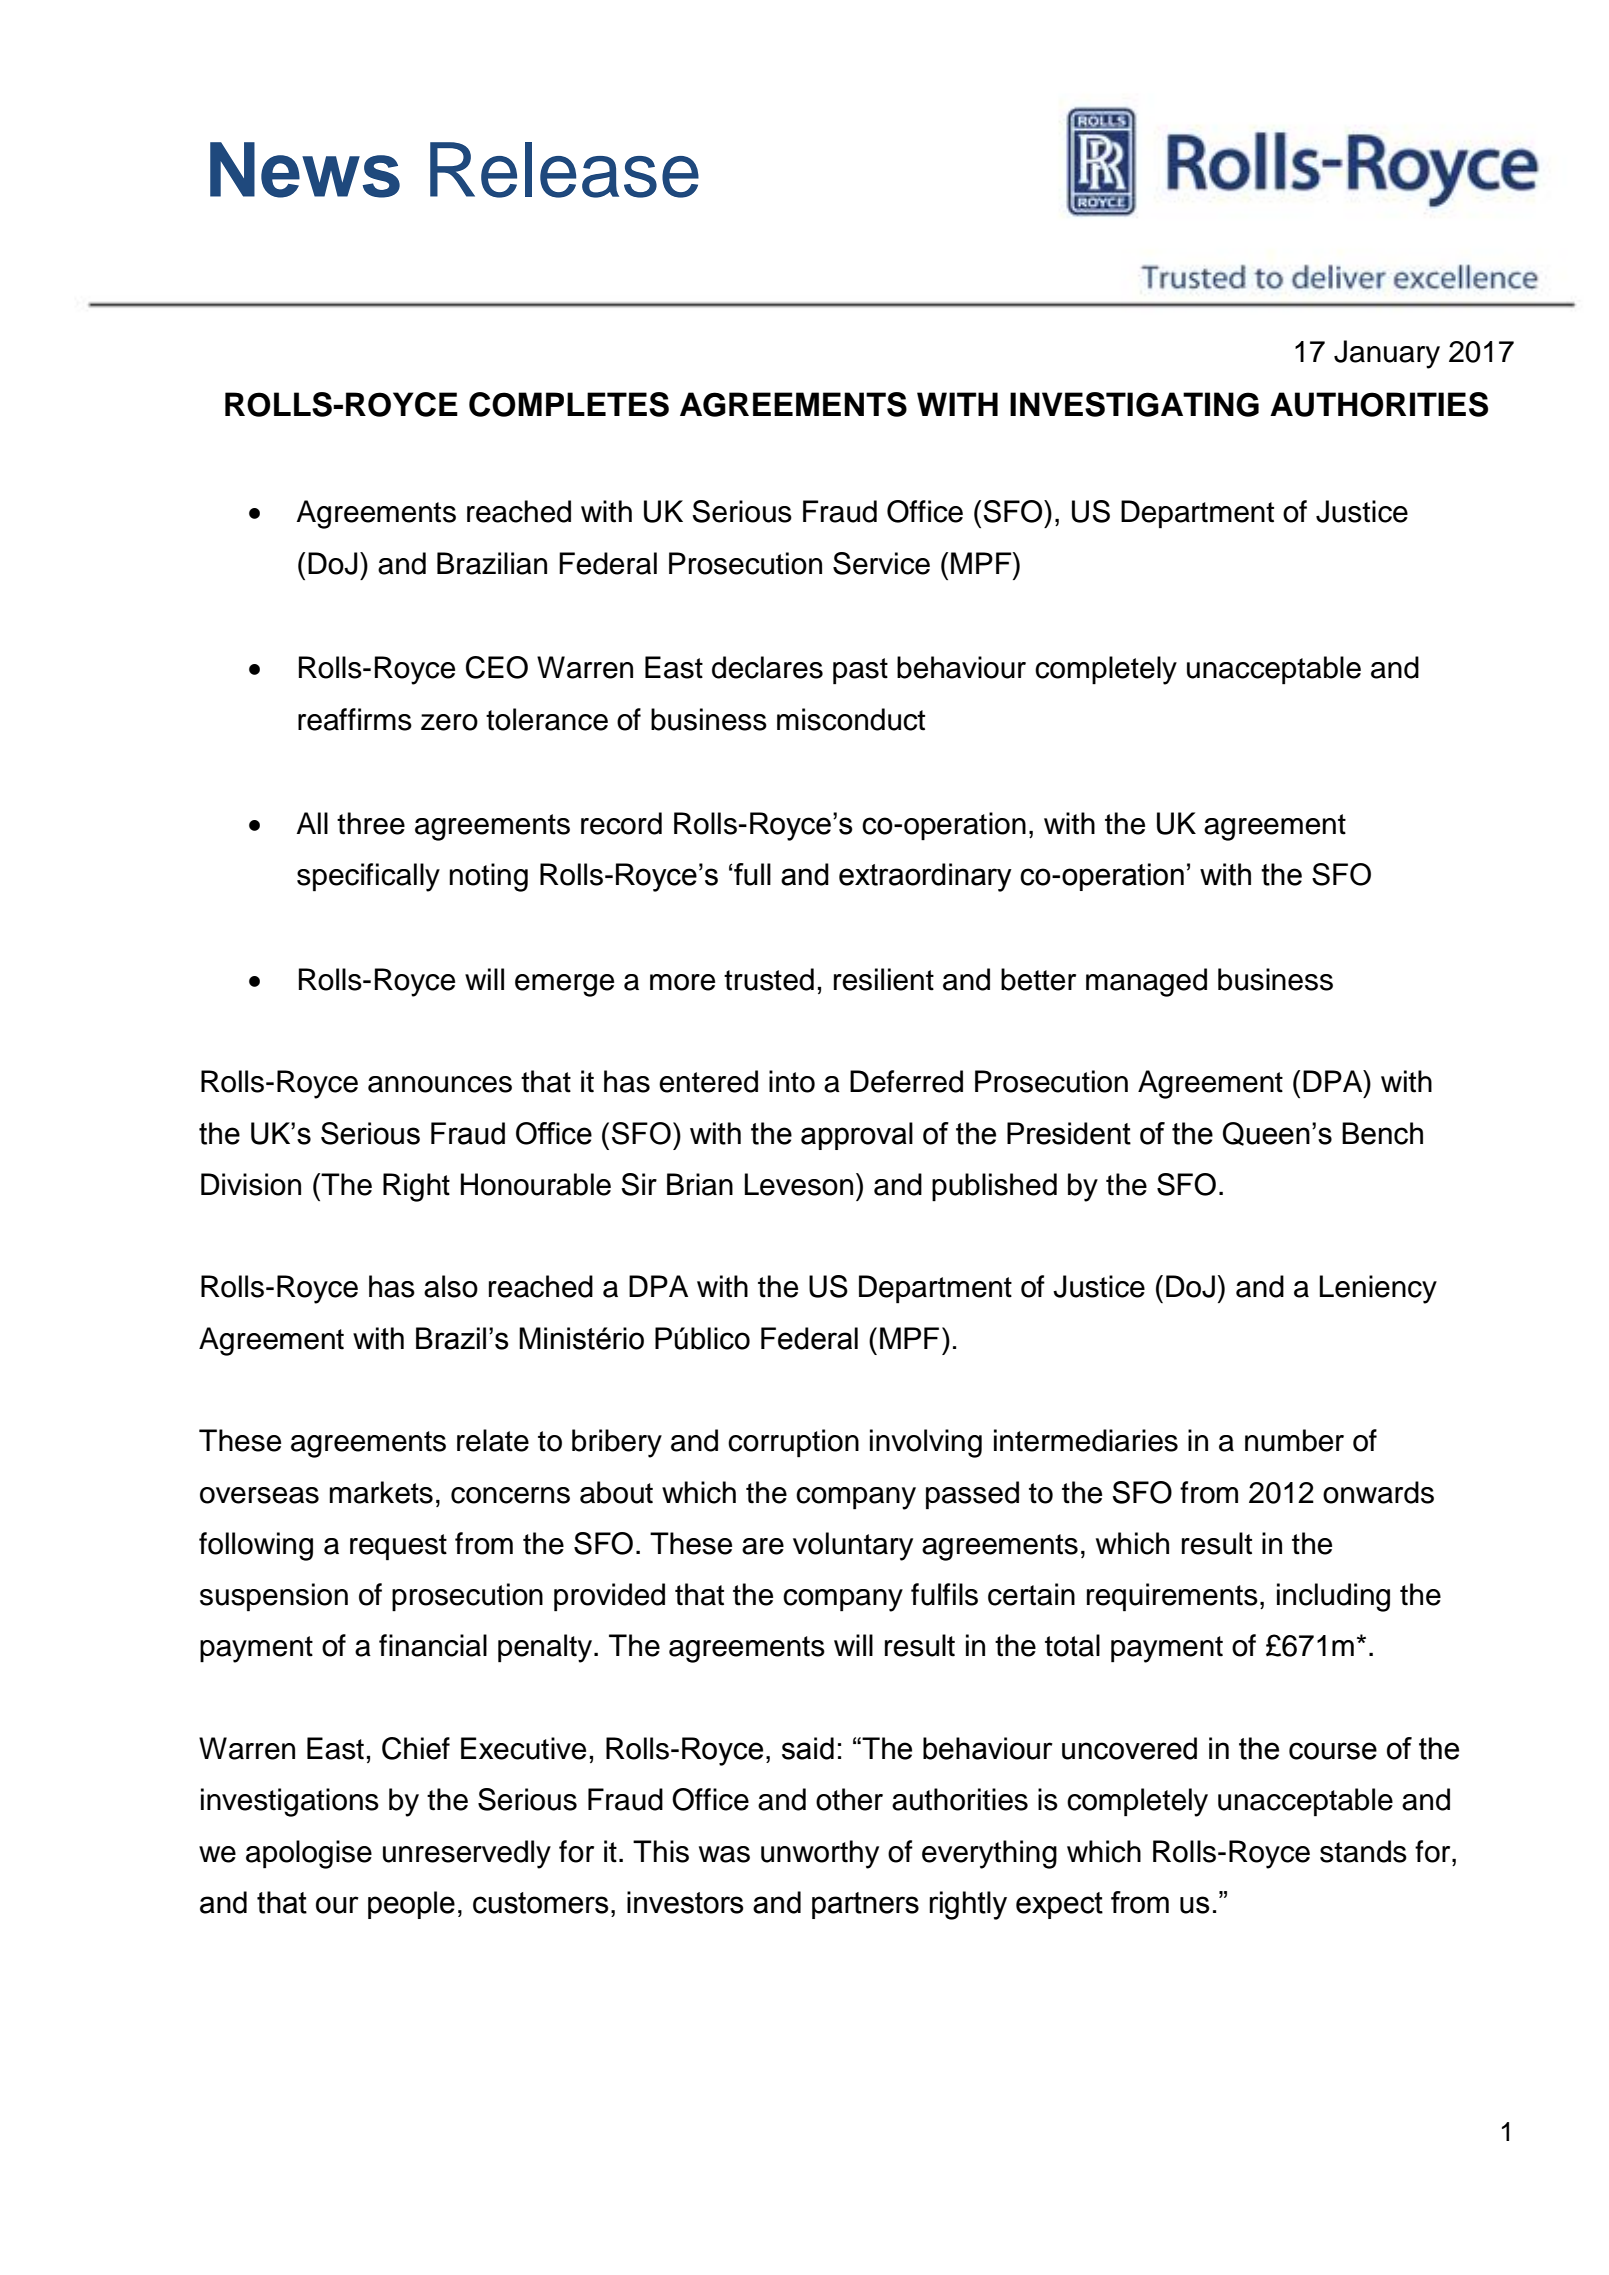 This screenshot has height=2275, width=1609. What do you see at coordinates (355, 719) in the screenshot?
I see `reaffirms` at bounding box center [355, 719].
